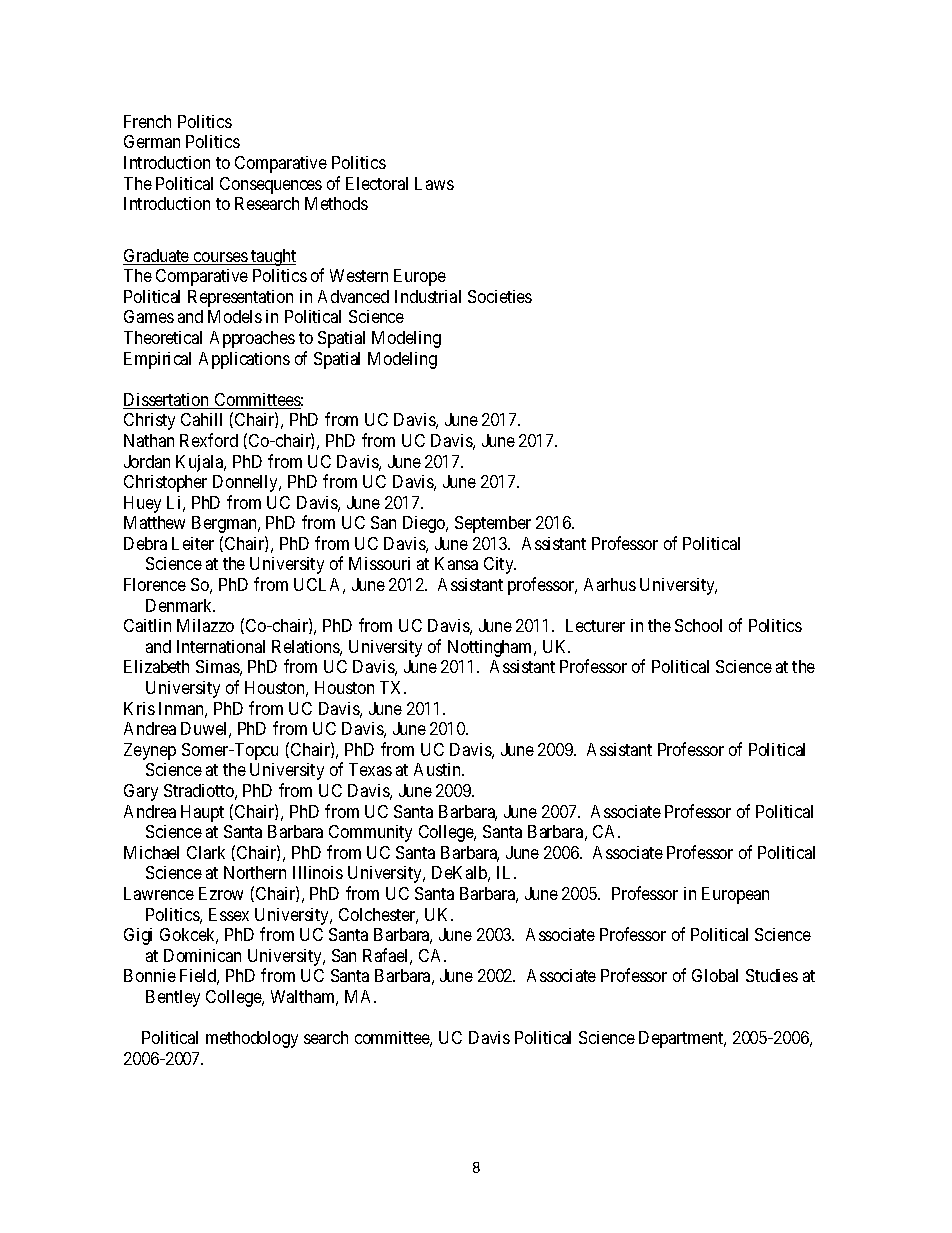  Describe the element at coordinates (698, 625) in the document. I see `School` at that location.
